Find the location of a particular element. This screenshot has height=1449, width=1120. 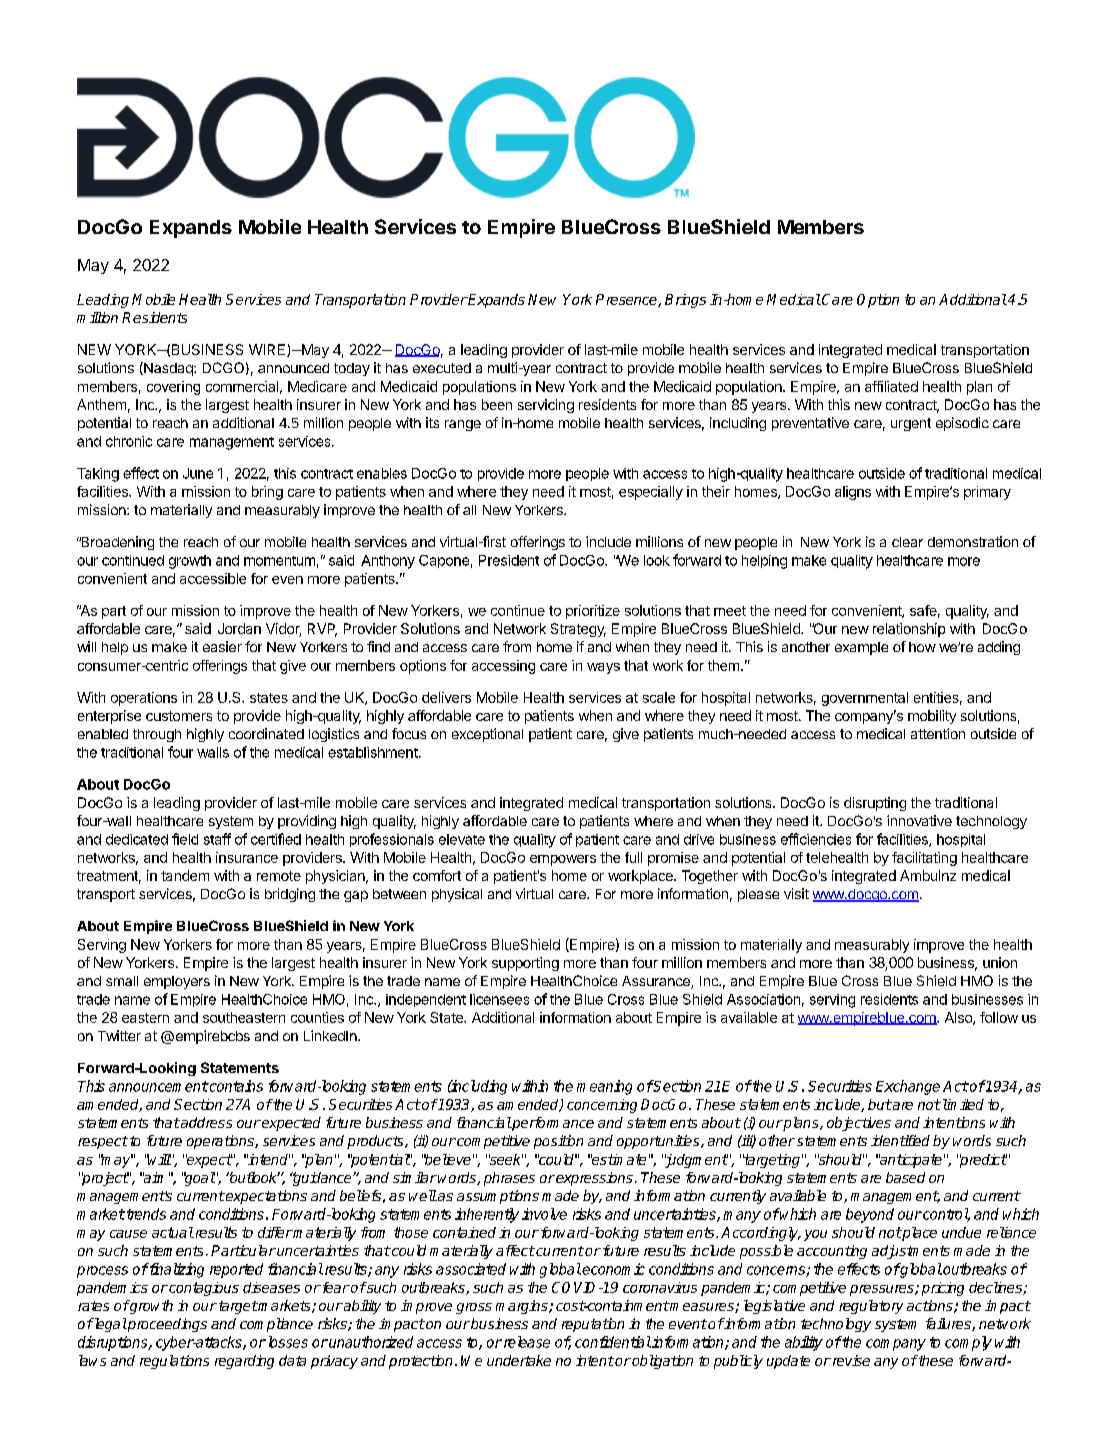

release is located at coordinates (525, 1342).
